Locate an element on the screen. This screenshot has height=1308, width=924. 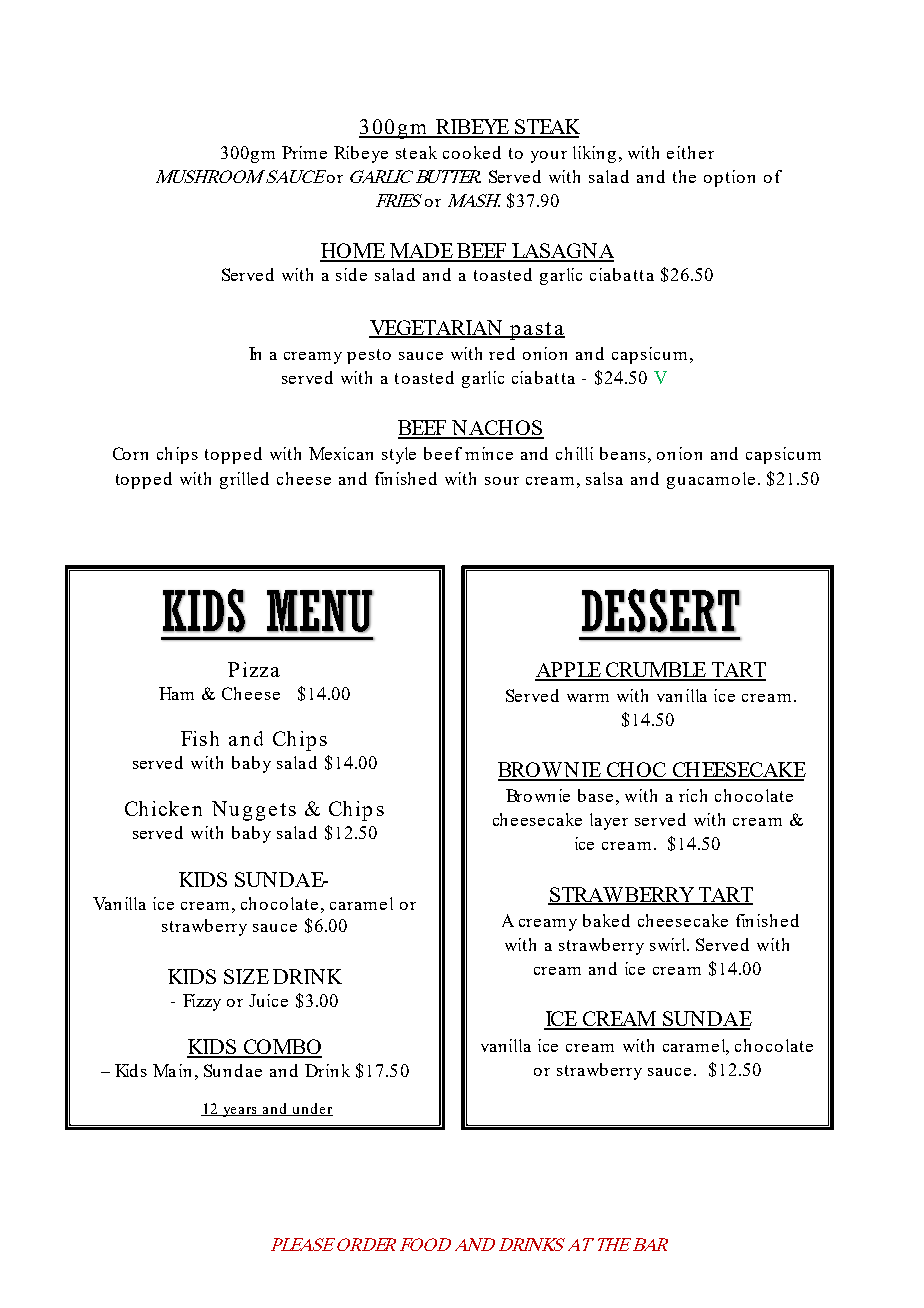
style is located at coordinates (399, 455).
